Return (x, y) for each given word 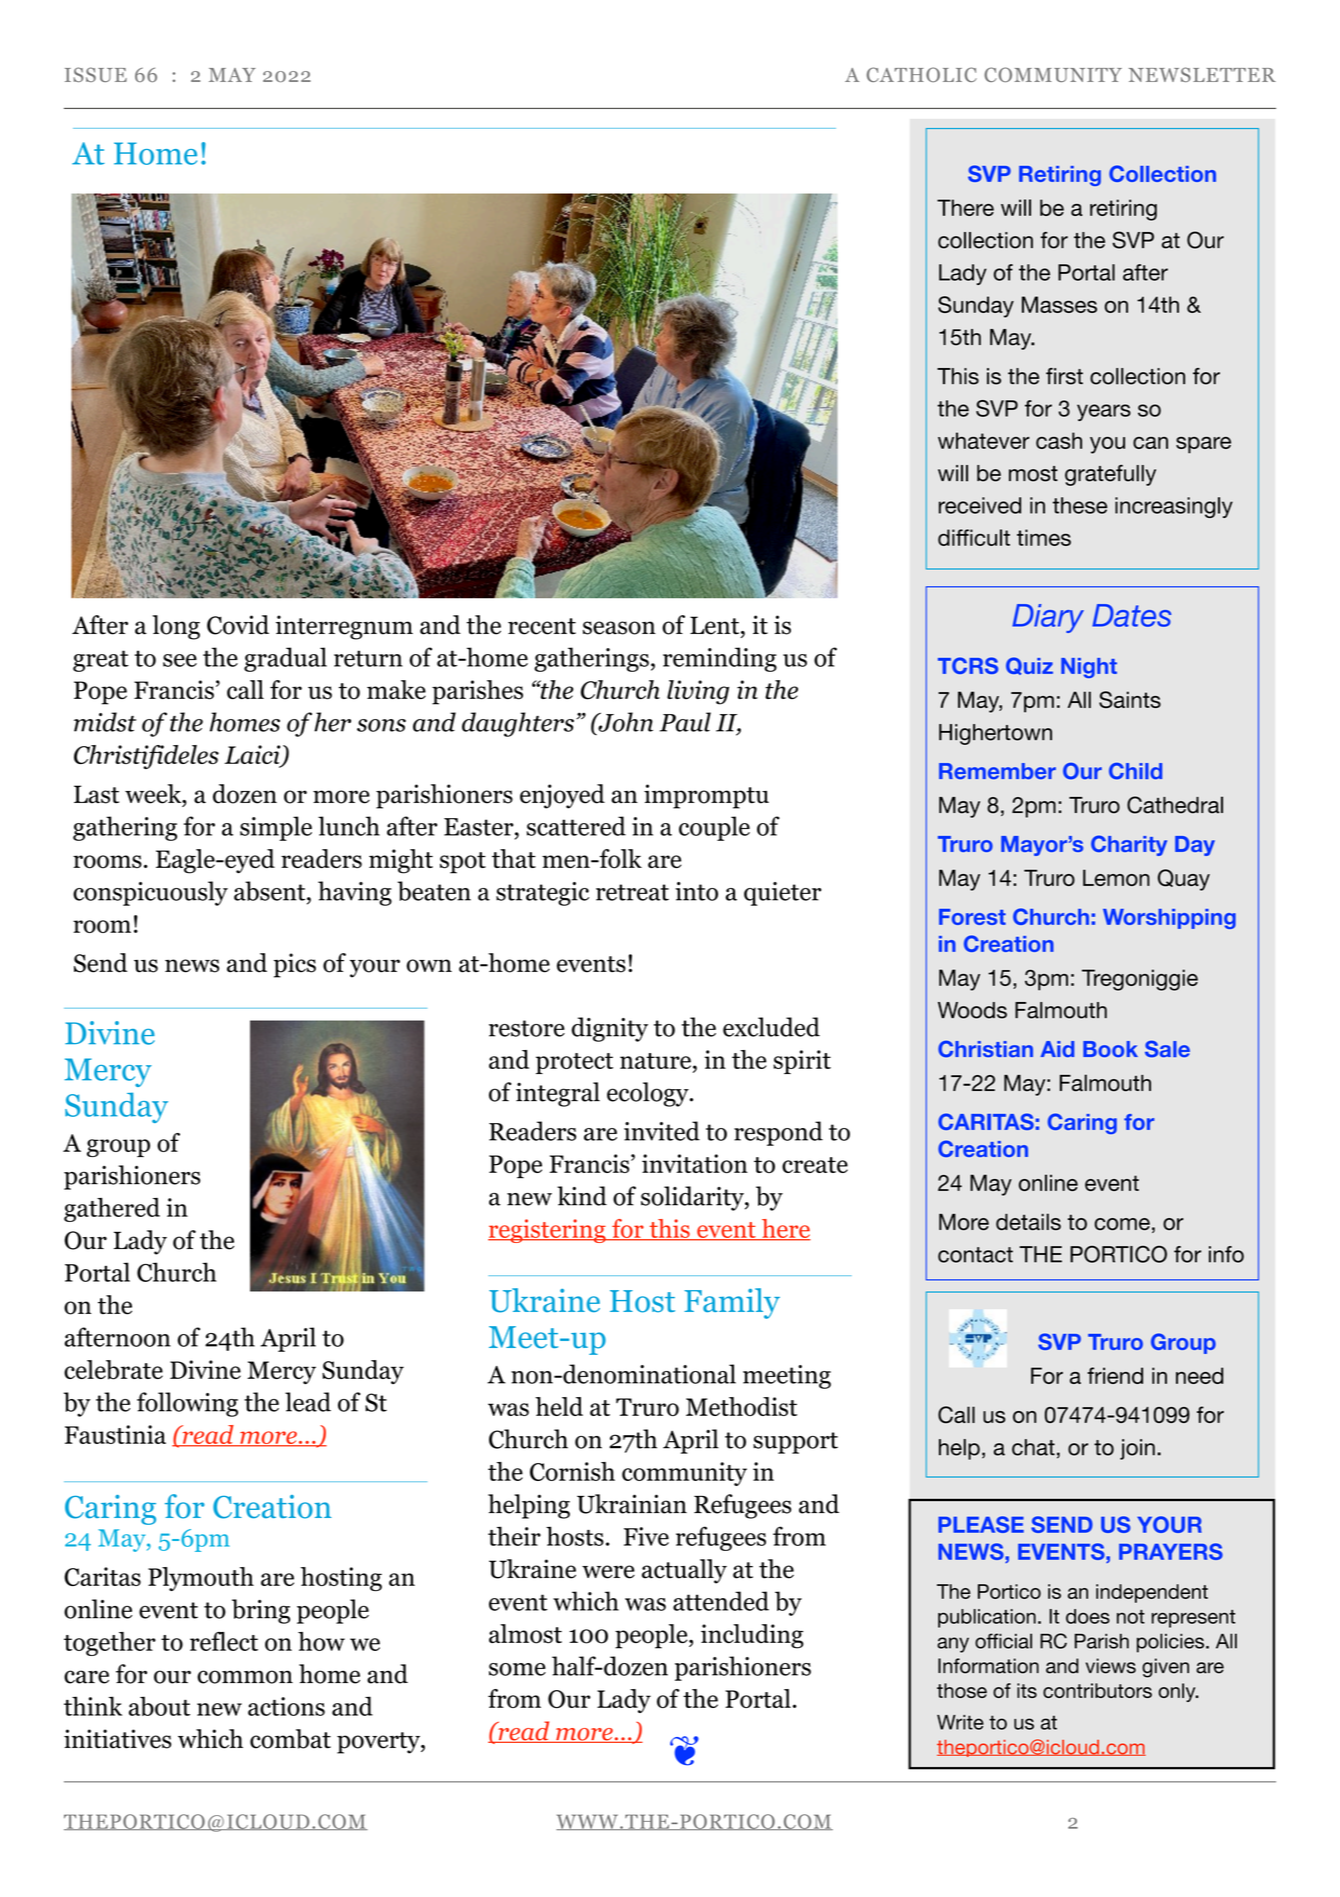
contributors (1097, 1690)
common (245, 1677)
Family (732, 1303)
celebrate (113, 1370)
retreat (632, 892)
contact (975, 1255)
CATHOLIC (922, 74)
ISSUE (96, 74)
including (752, 1636)
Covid (238, 625)
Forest (972, 917)
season (619, 628)
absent (271, 891)
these (1080, 505)
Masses (1059, 304)
